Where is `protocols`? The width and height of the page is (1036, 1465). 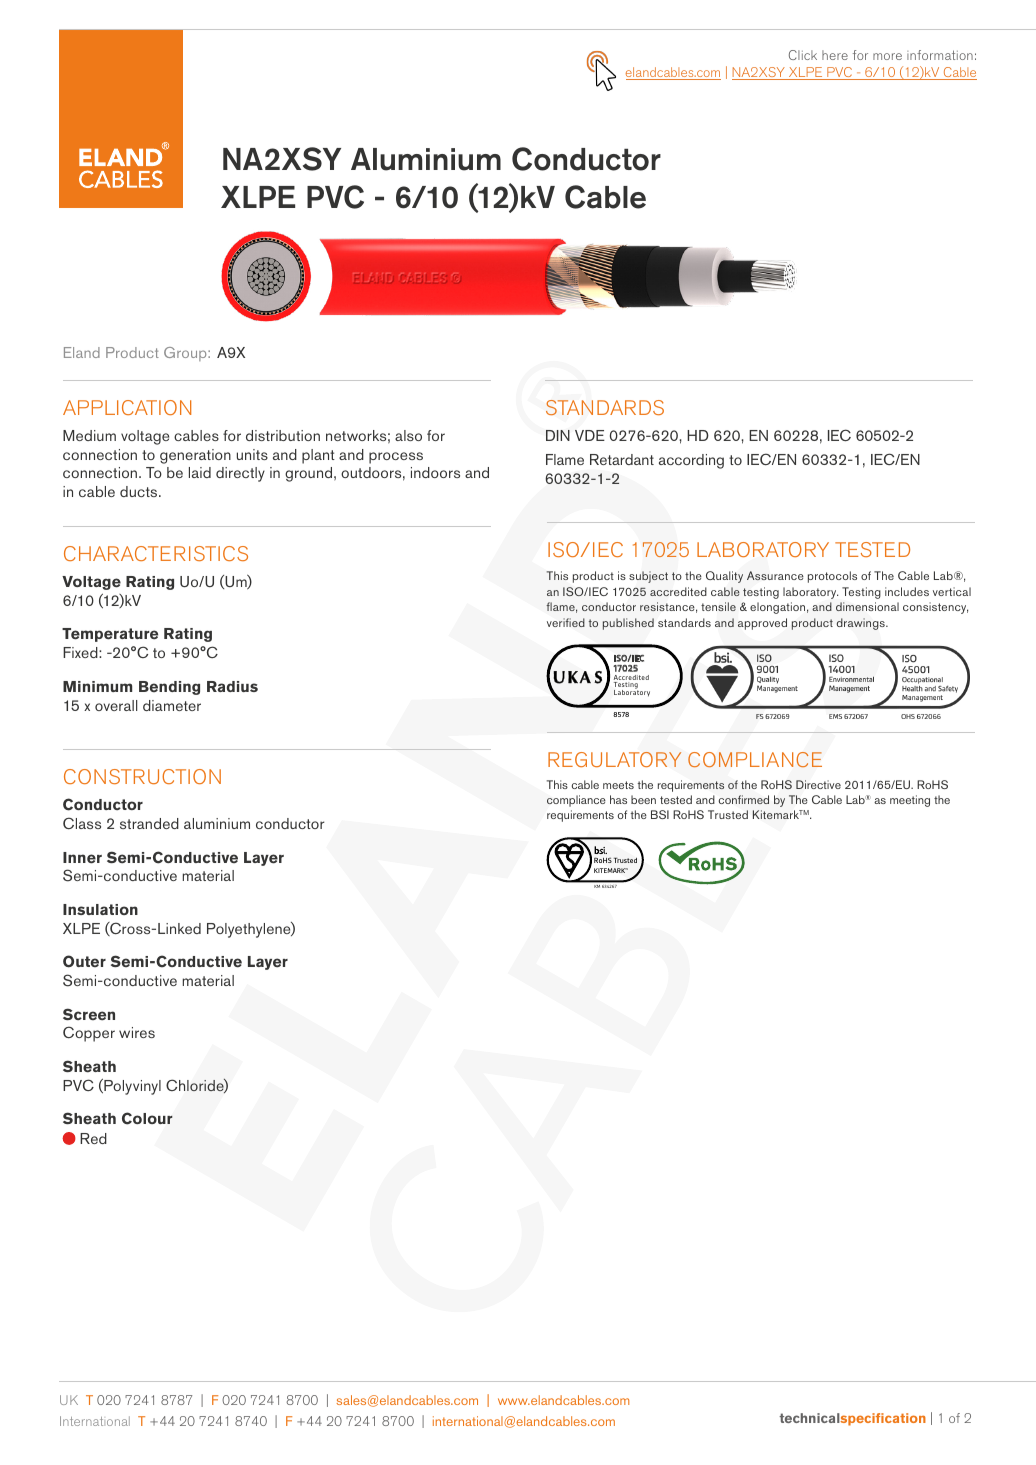
protocols is located at coordinates (832, 577).
